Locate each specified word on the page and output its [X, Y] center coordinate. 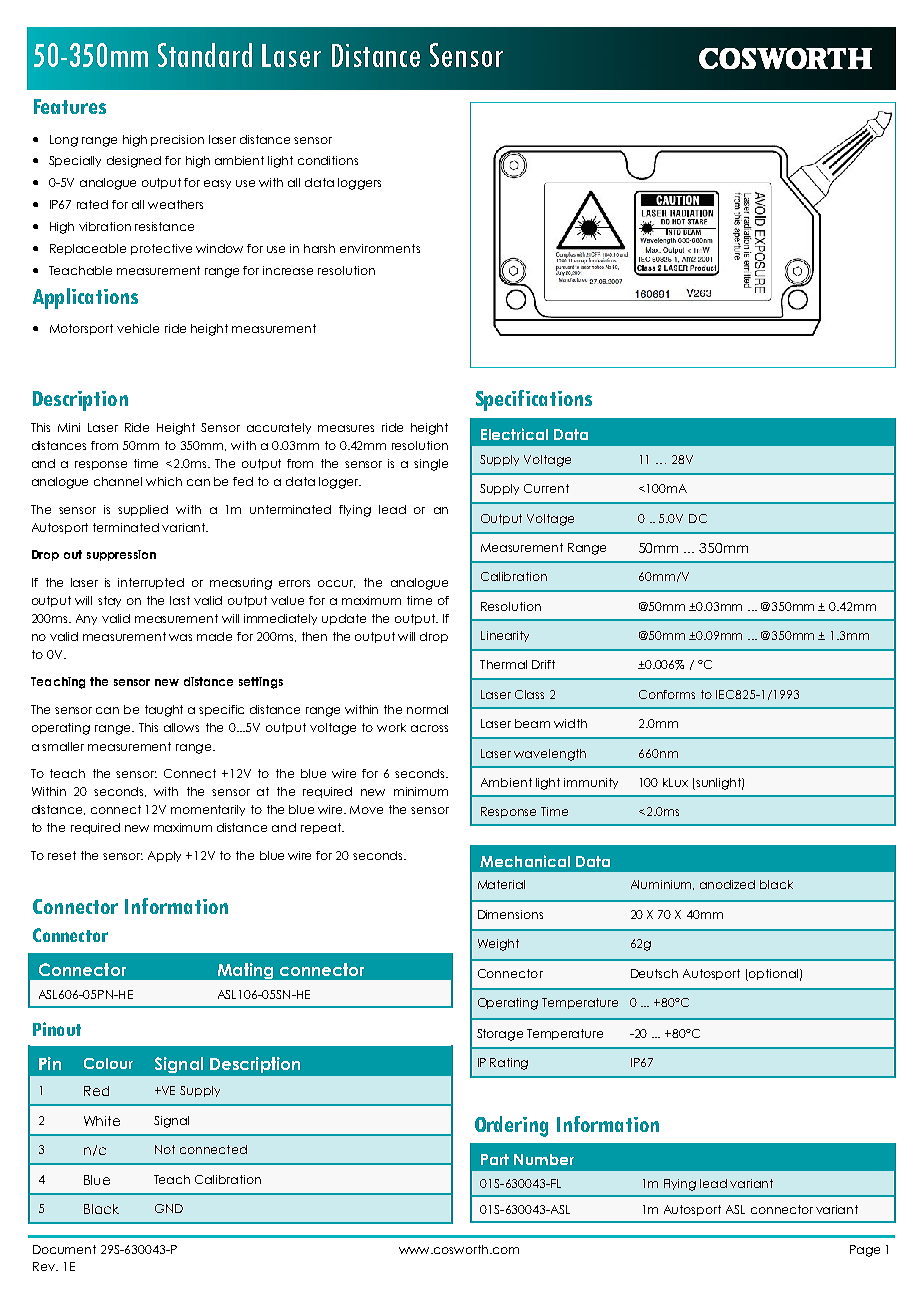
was [180, 637]
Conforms [667, 694]
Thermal [503, 664]
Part [495, 1159]
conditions [328, 160]
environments [380, 248]
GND [169, 1208]
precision [177, 140]
